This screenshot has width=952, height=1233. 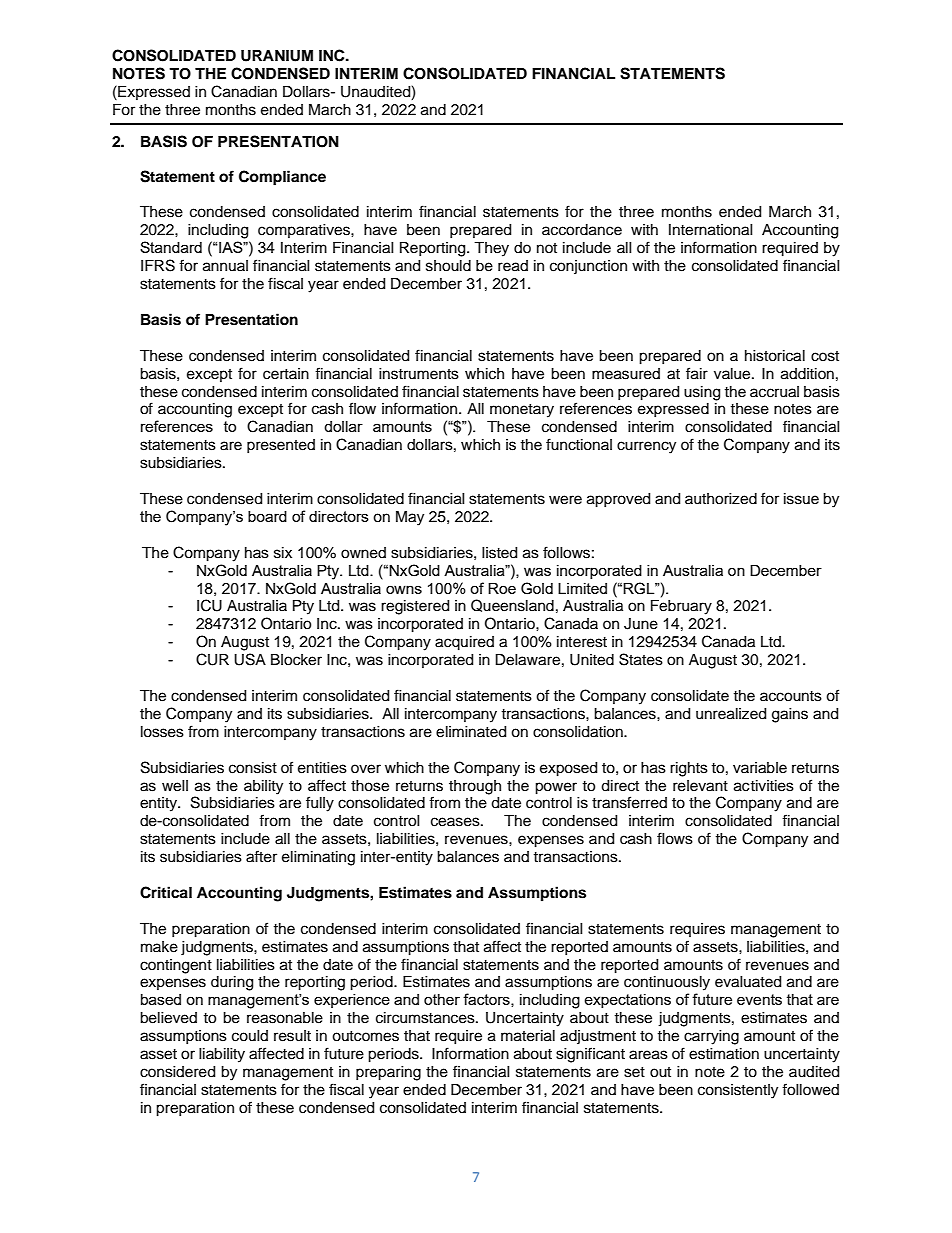 I want to click on could, so click(x=250, y=1036).
